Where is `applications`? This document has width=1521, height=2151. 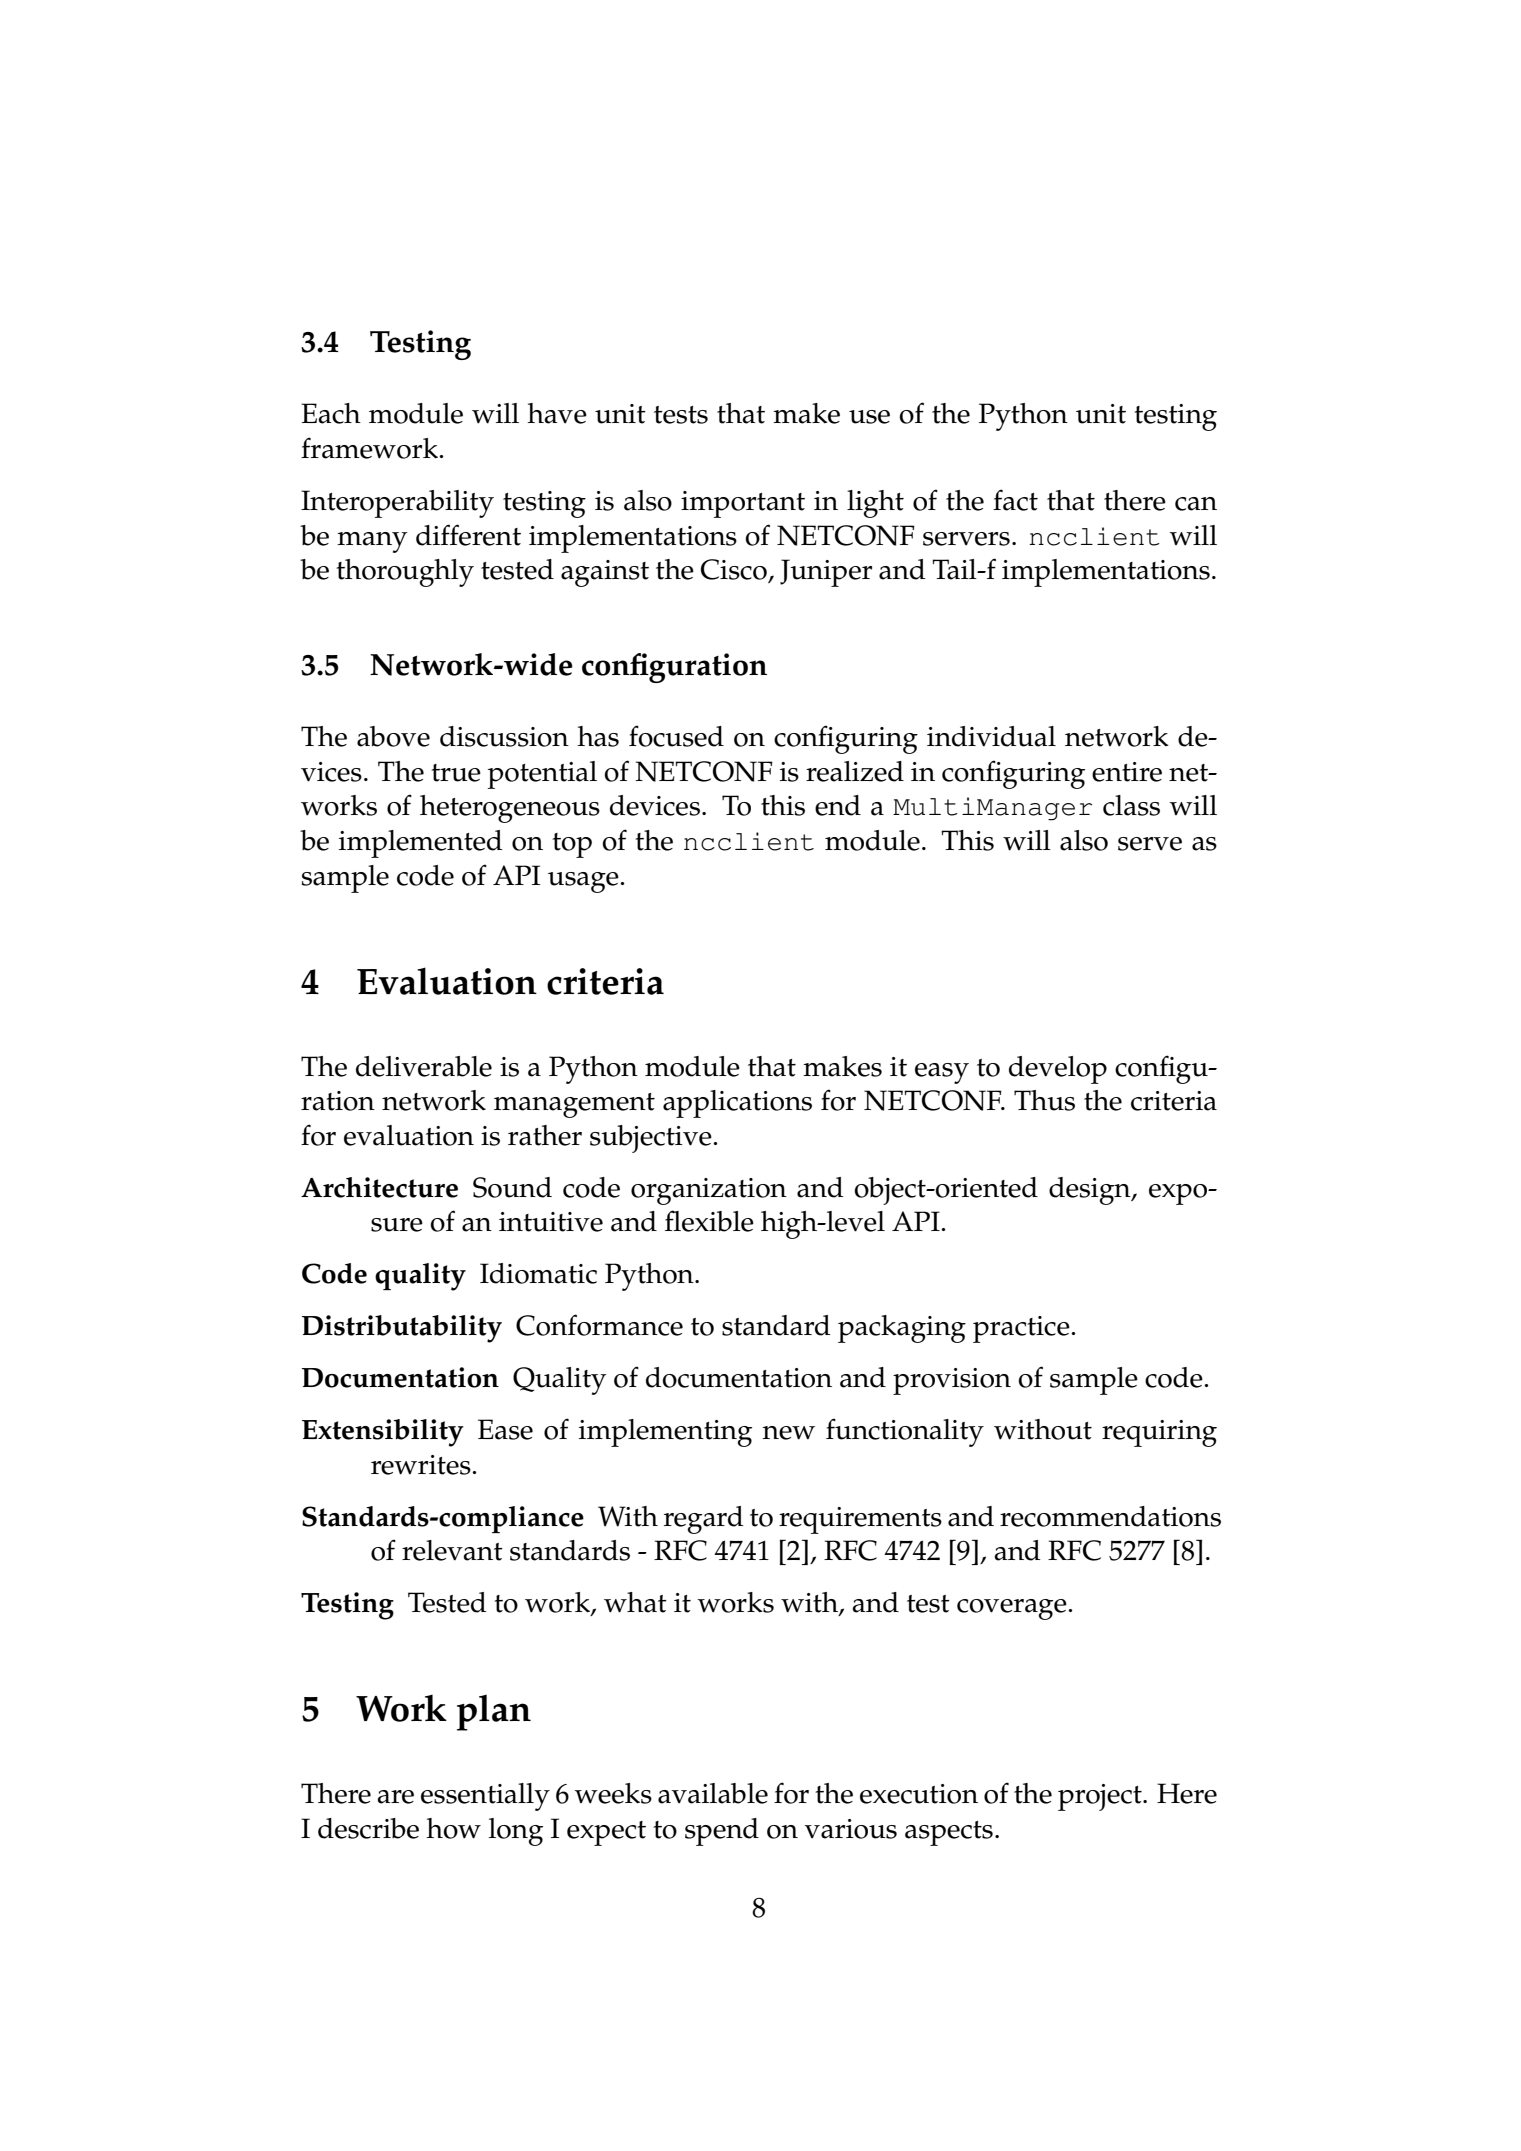 applications is located at coordinates (737, 1104).
